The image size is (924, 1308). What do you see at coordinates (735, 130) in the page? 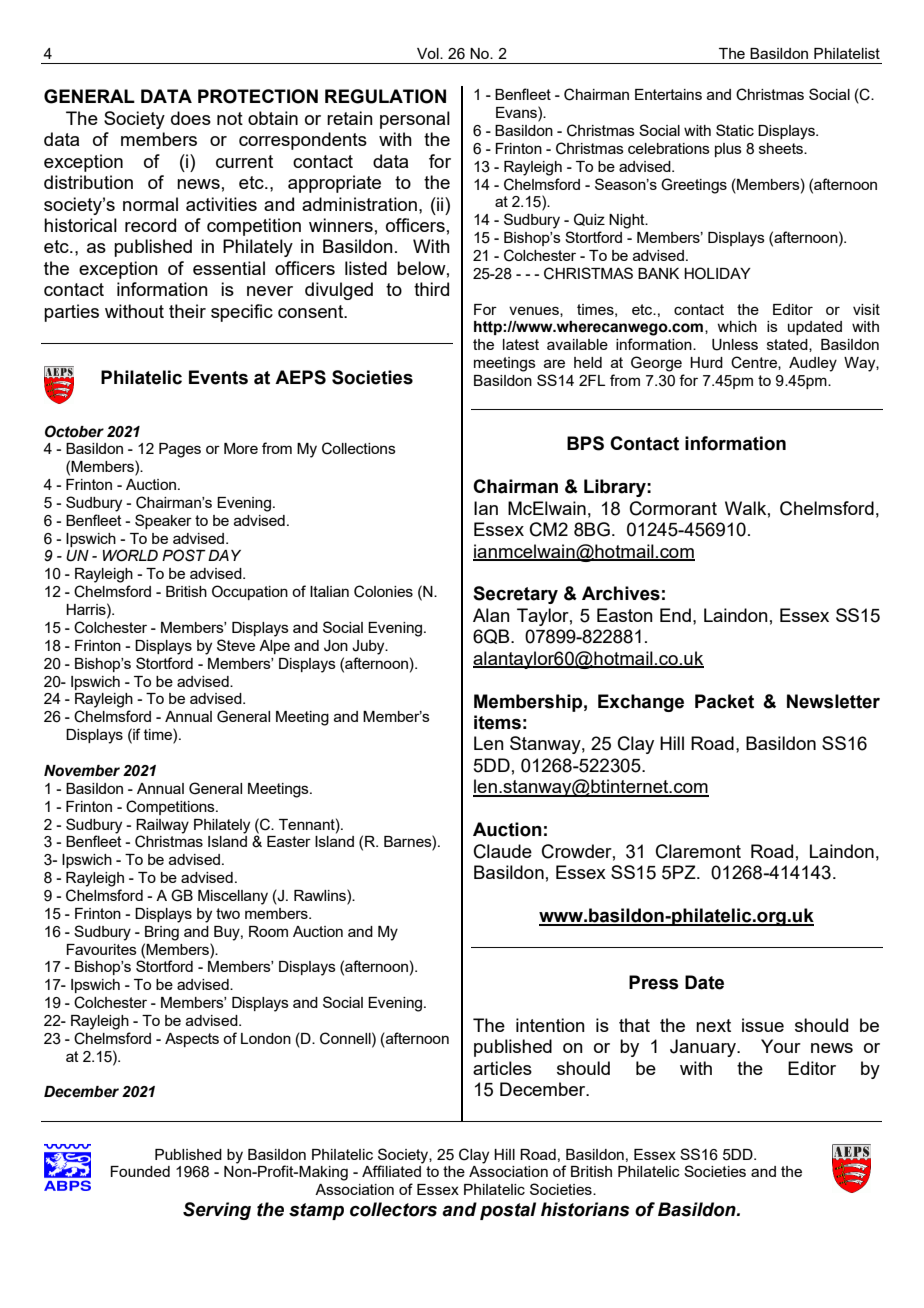
I see `Static` at bounding box center [735, 130].
